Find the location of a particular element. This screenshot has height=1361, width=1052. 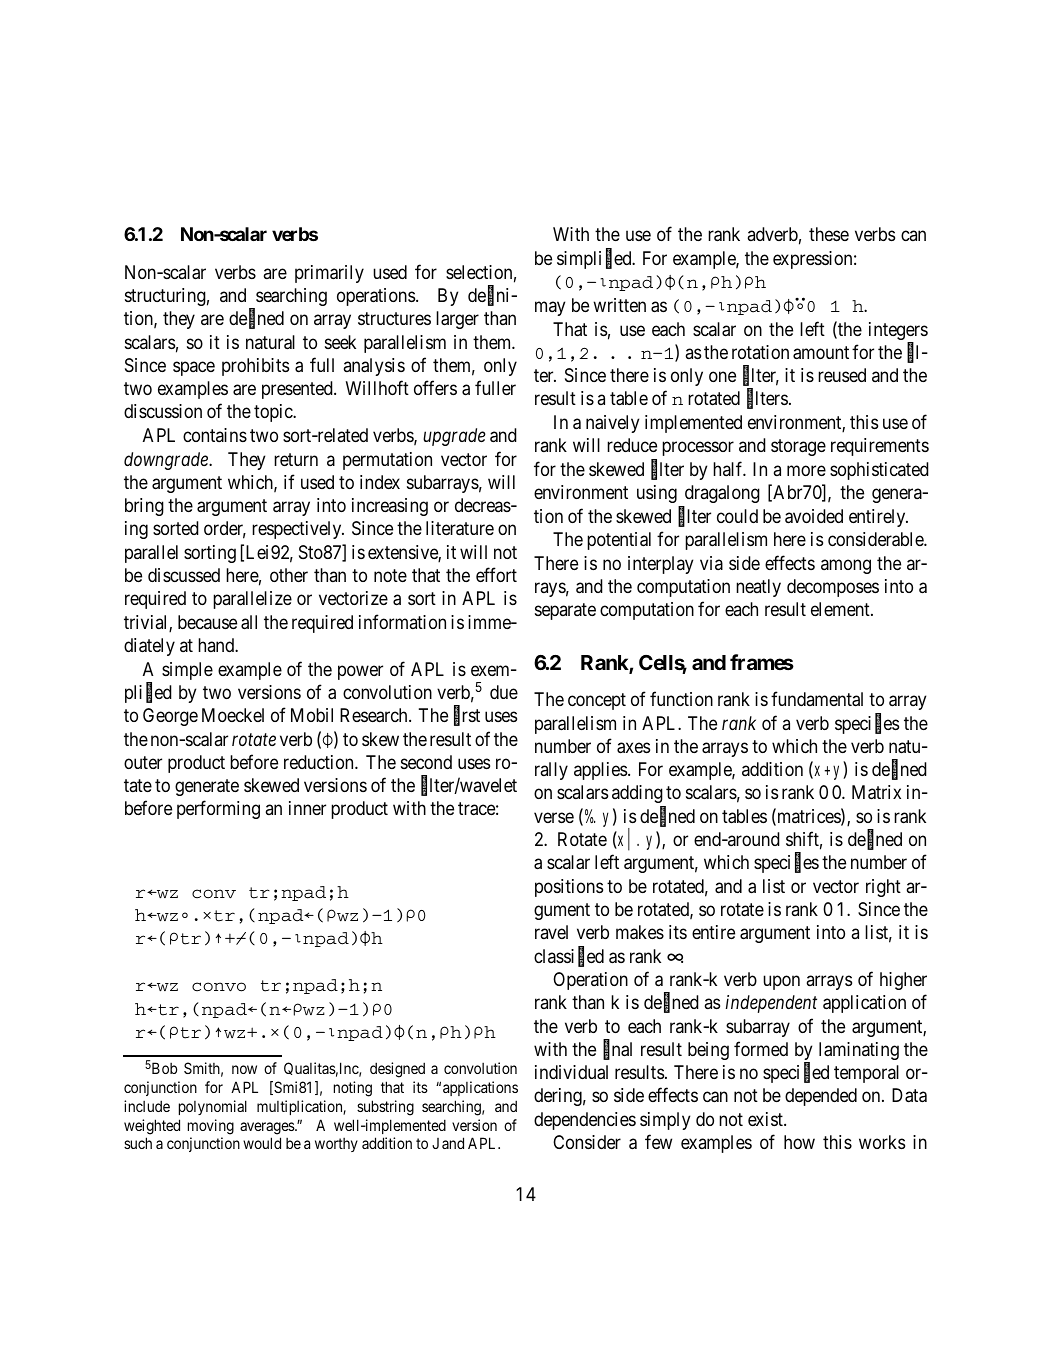

higher is located at coordinates (903, 981).
